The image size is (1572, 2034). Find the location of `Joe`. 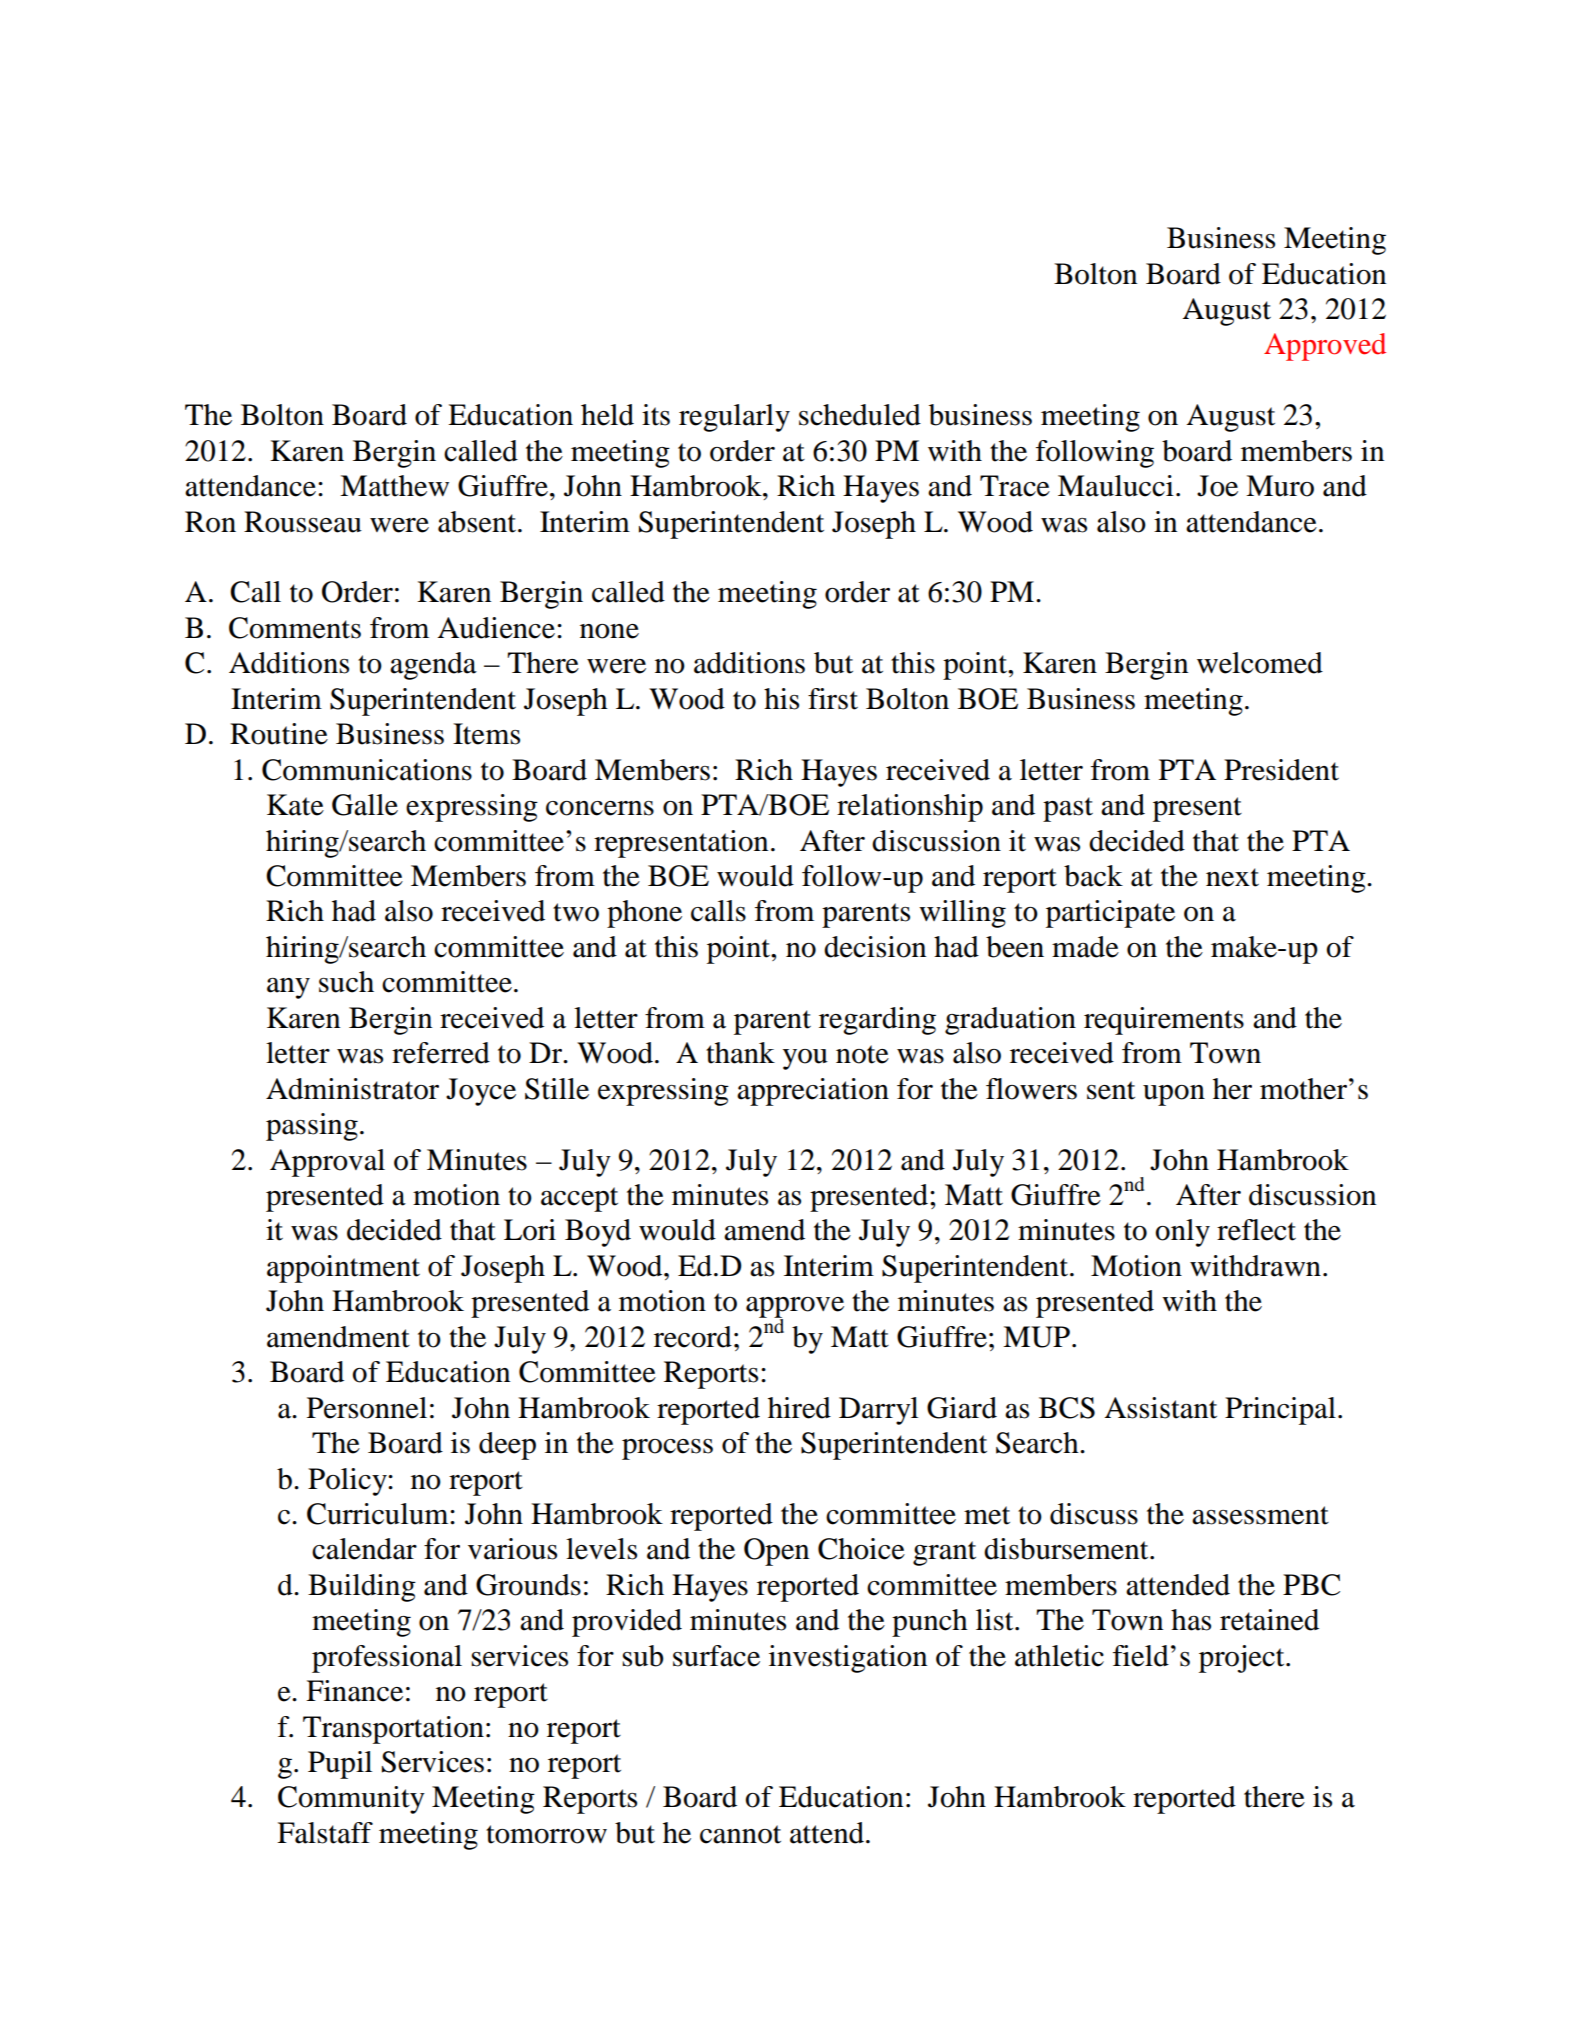

Joe is located at coordinates (1217, 486).
